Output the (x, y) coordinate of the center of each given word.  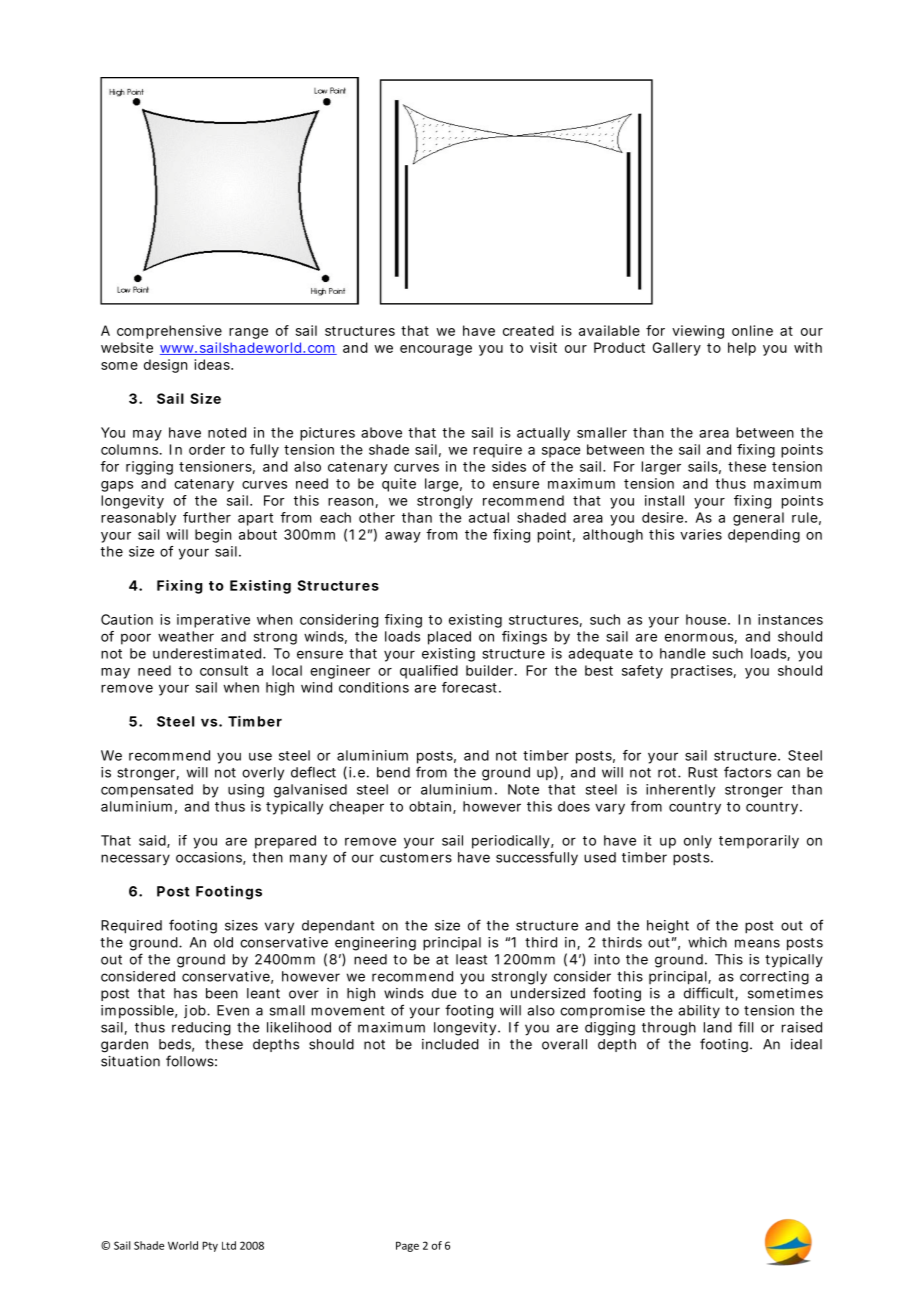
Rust (703, 772)
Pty (210, 1246)
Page (407, 1246)
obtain (430, 806)
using (246, 791)
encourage (436, 350)
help (742, 349)
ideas (213, 364)
